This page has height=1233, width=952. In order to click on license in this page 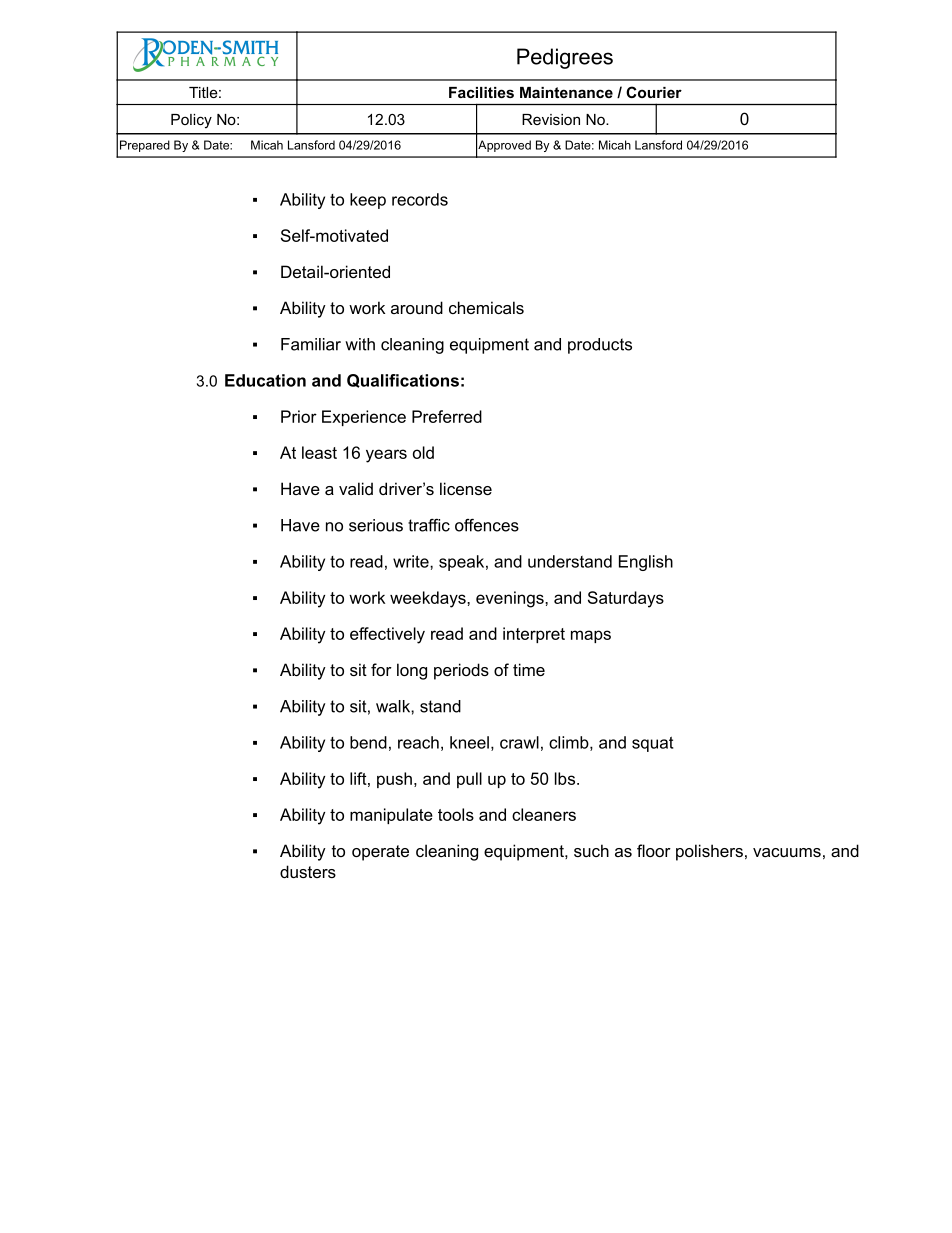, I will do `click(466, 488)`.
